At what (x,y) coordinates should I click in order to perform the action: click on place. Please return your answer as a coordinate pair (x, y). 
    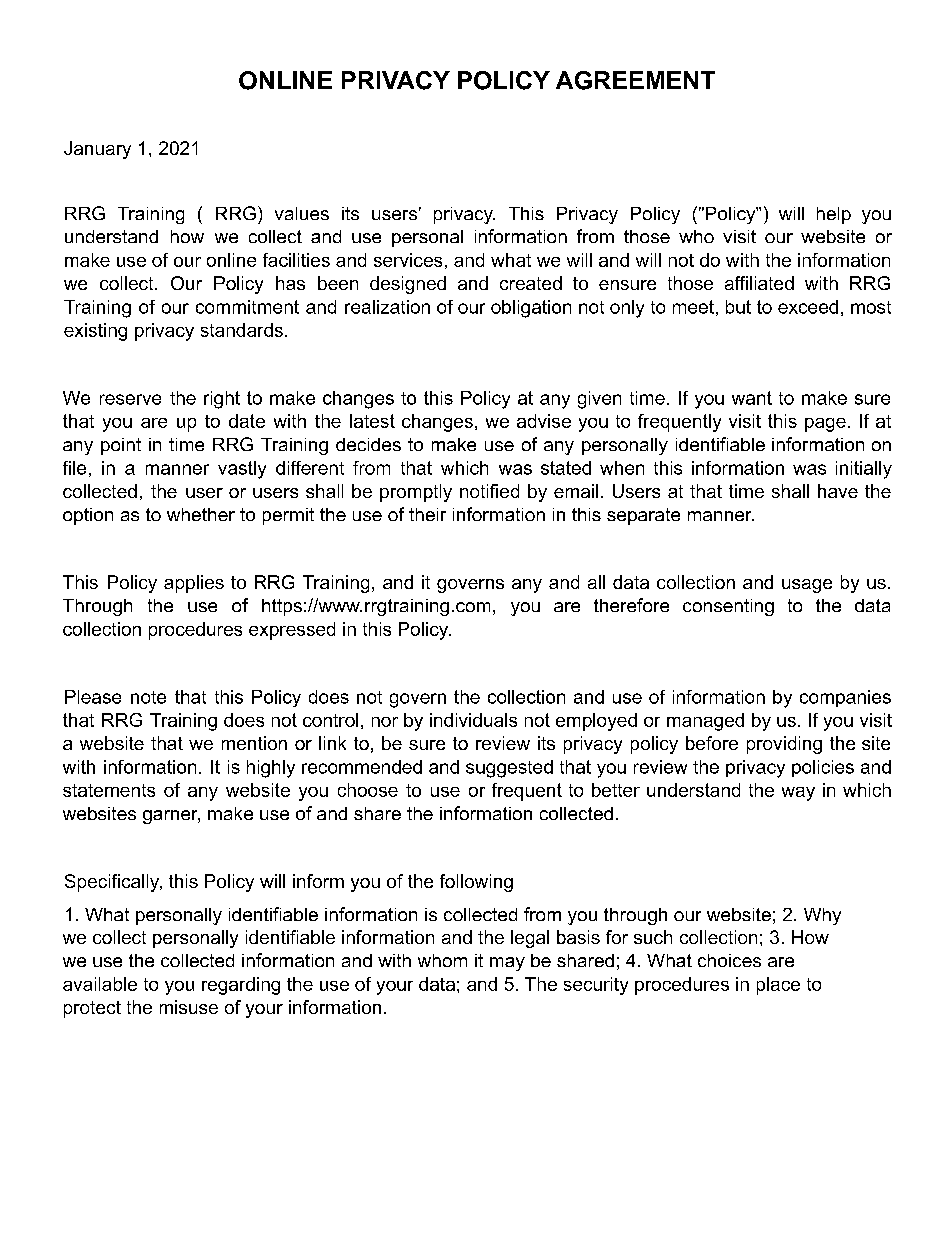
    Looking at the image, I should click on (778, 986).
